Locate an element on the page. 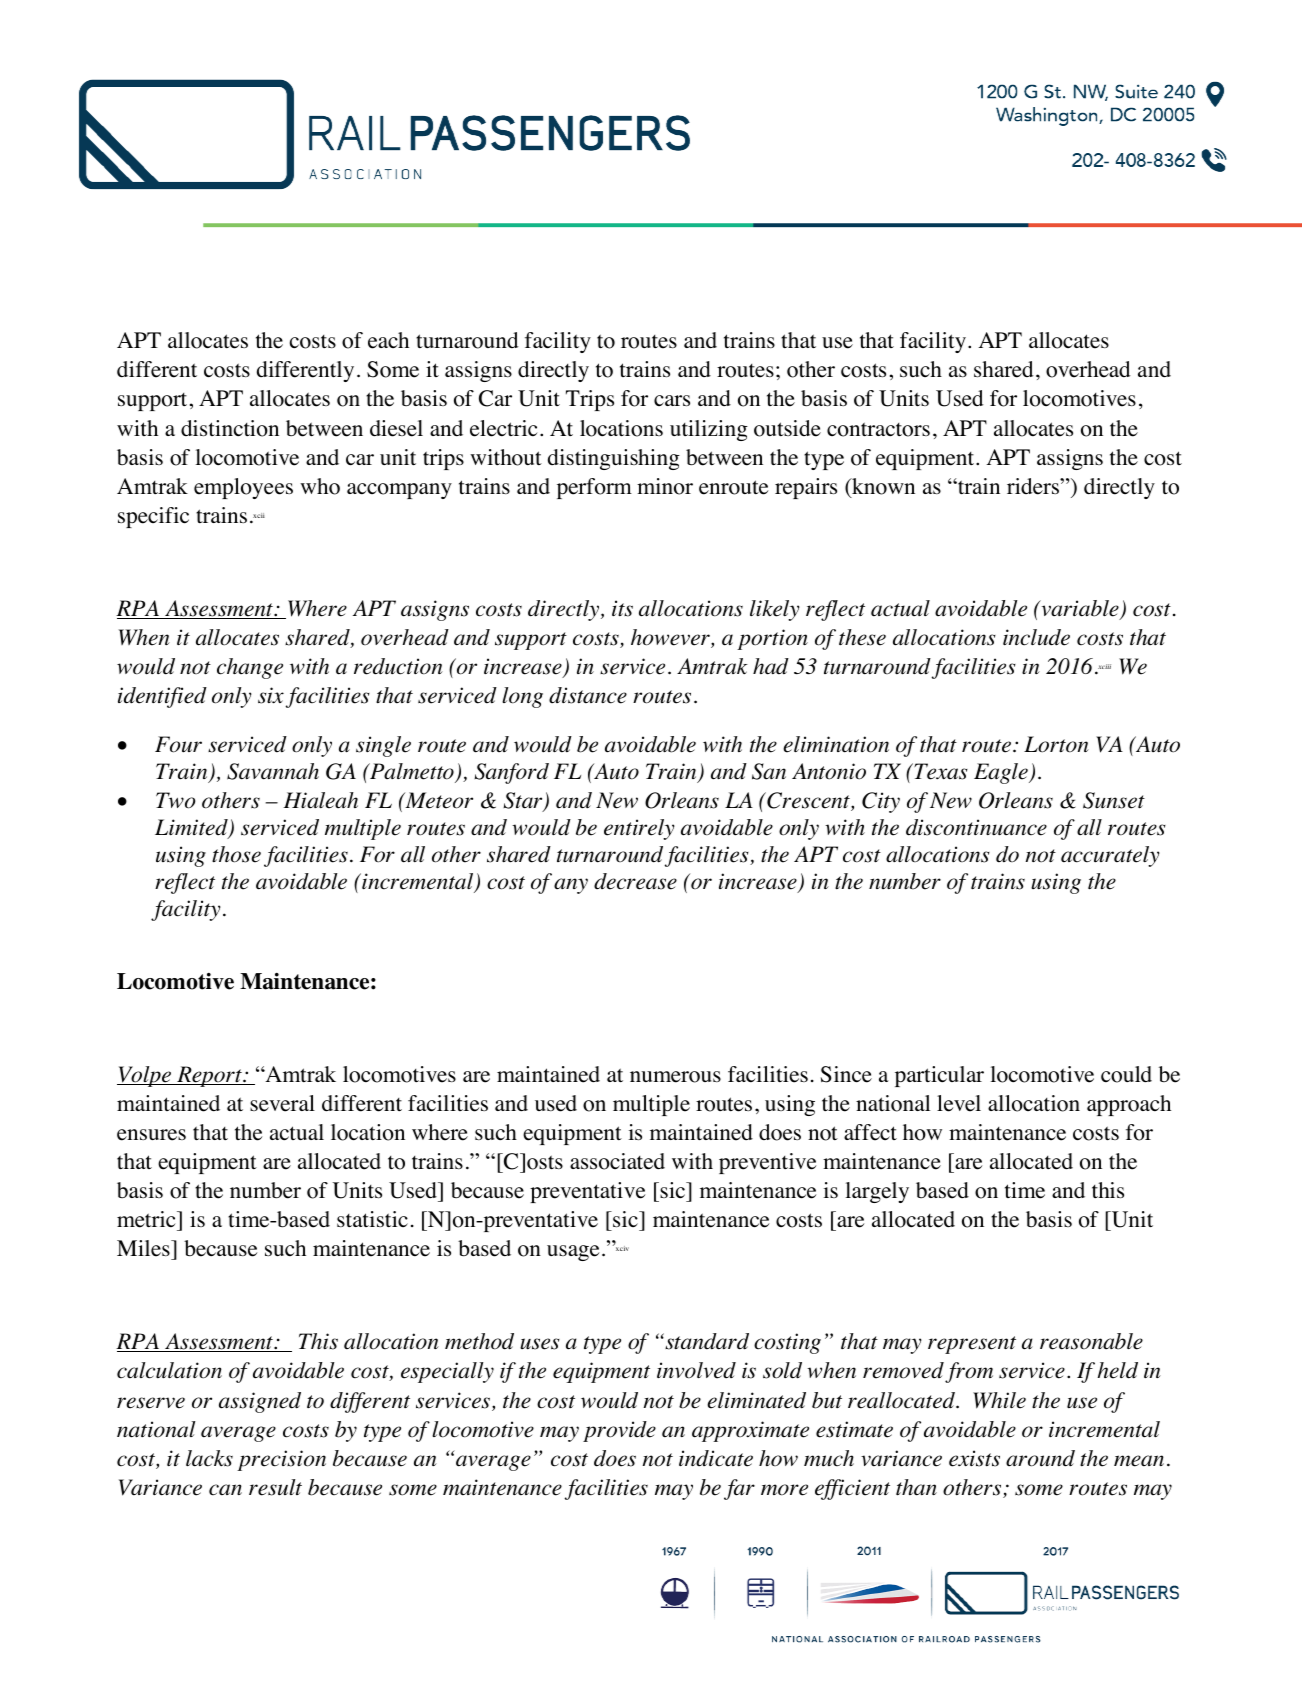 The image size is (1302, 1685). provide is located at coordinates (619, 1431).
